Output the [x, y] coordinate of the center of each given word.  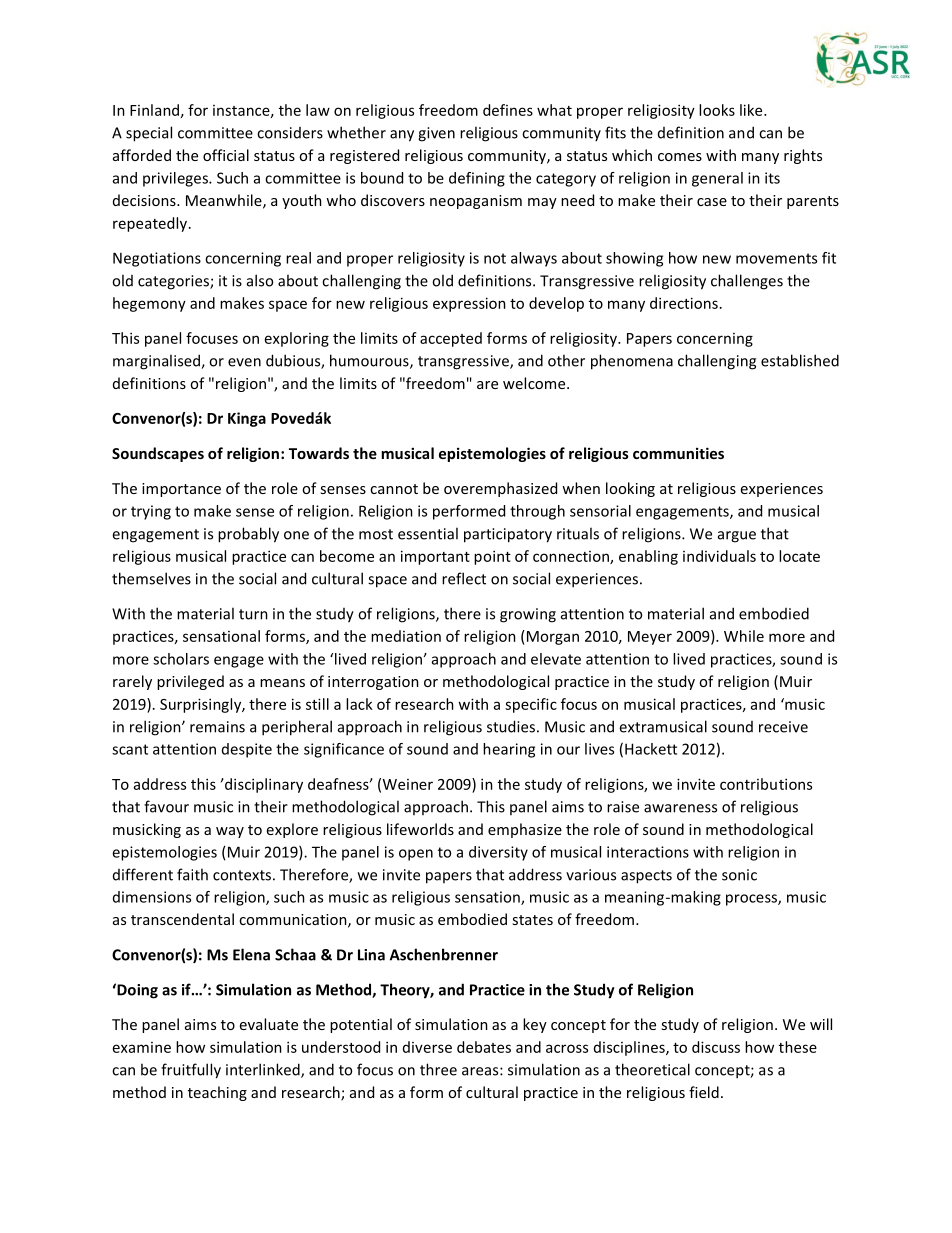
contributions [766, 784]
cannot [394, 489]
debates [484, 1047]
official [226, 155]
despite [247, 750]
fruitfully [191, 1071]
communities [678, 453]
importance [181, 490]
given [436, 134]
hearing [509, 750]
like [752, 110]
